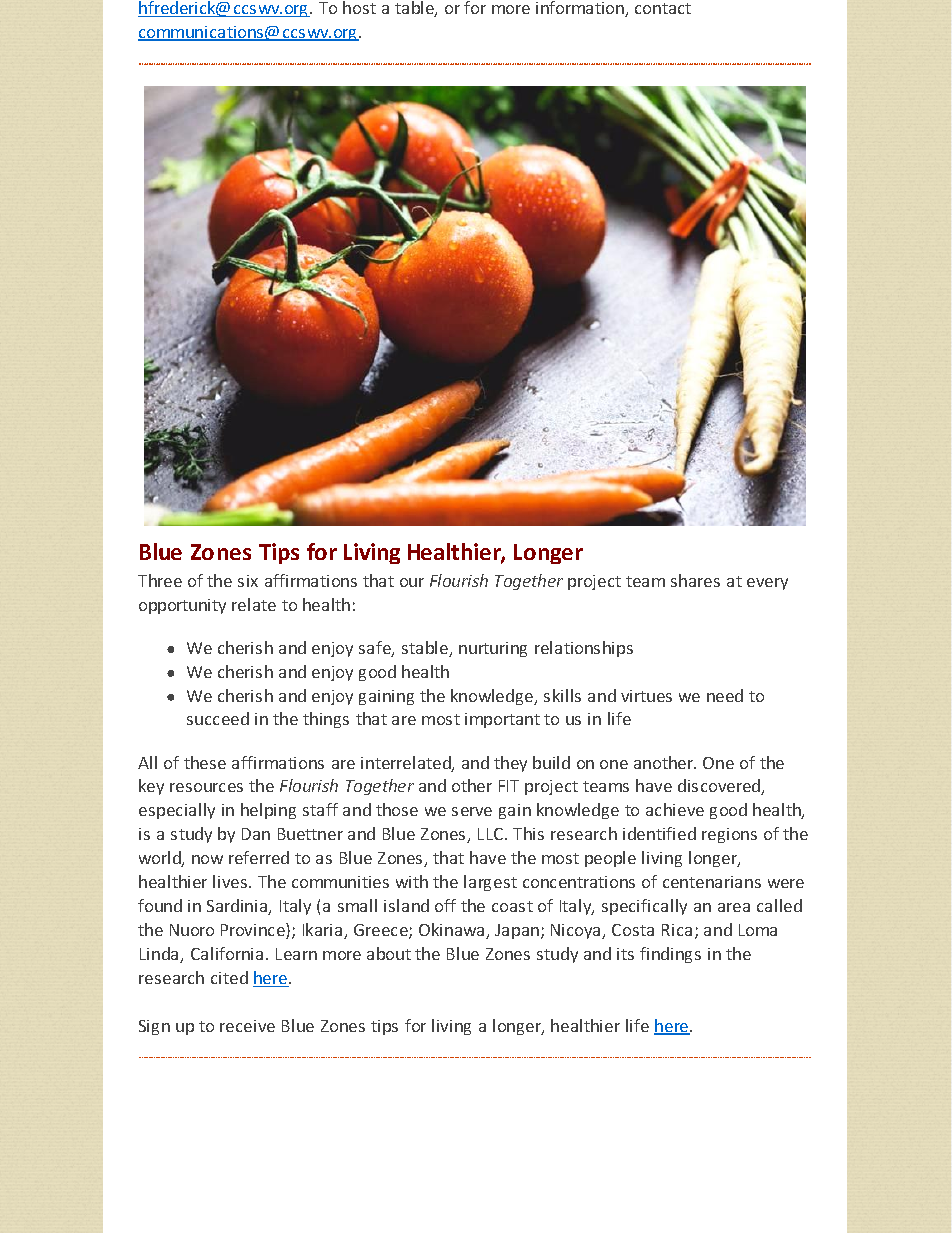 The image size is (952, 1233). Describe the element at coordinates (675, 809) in the image. I see `achieve` at that location.
